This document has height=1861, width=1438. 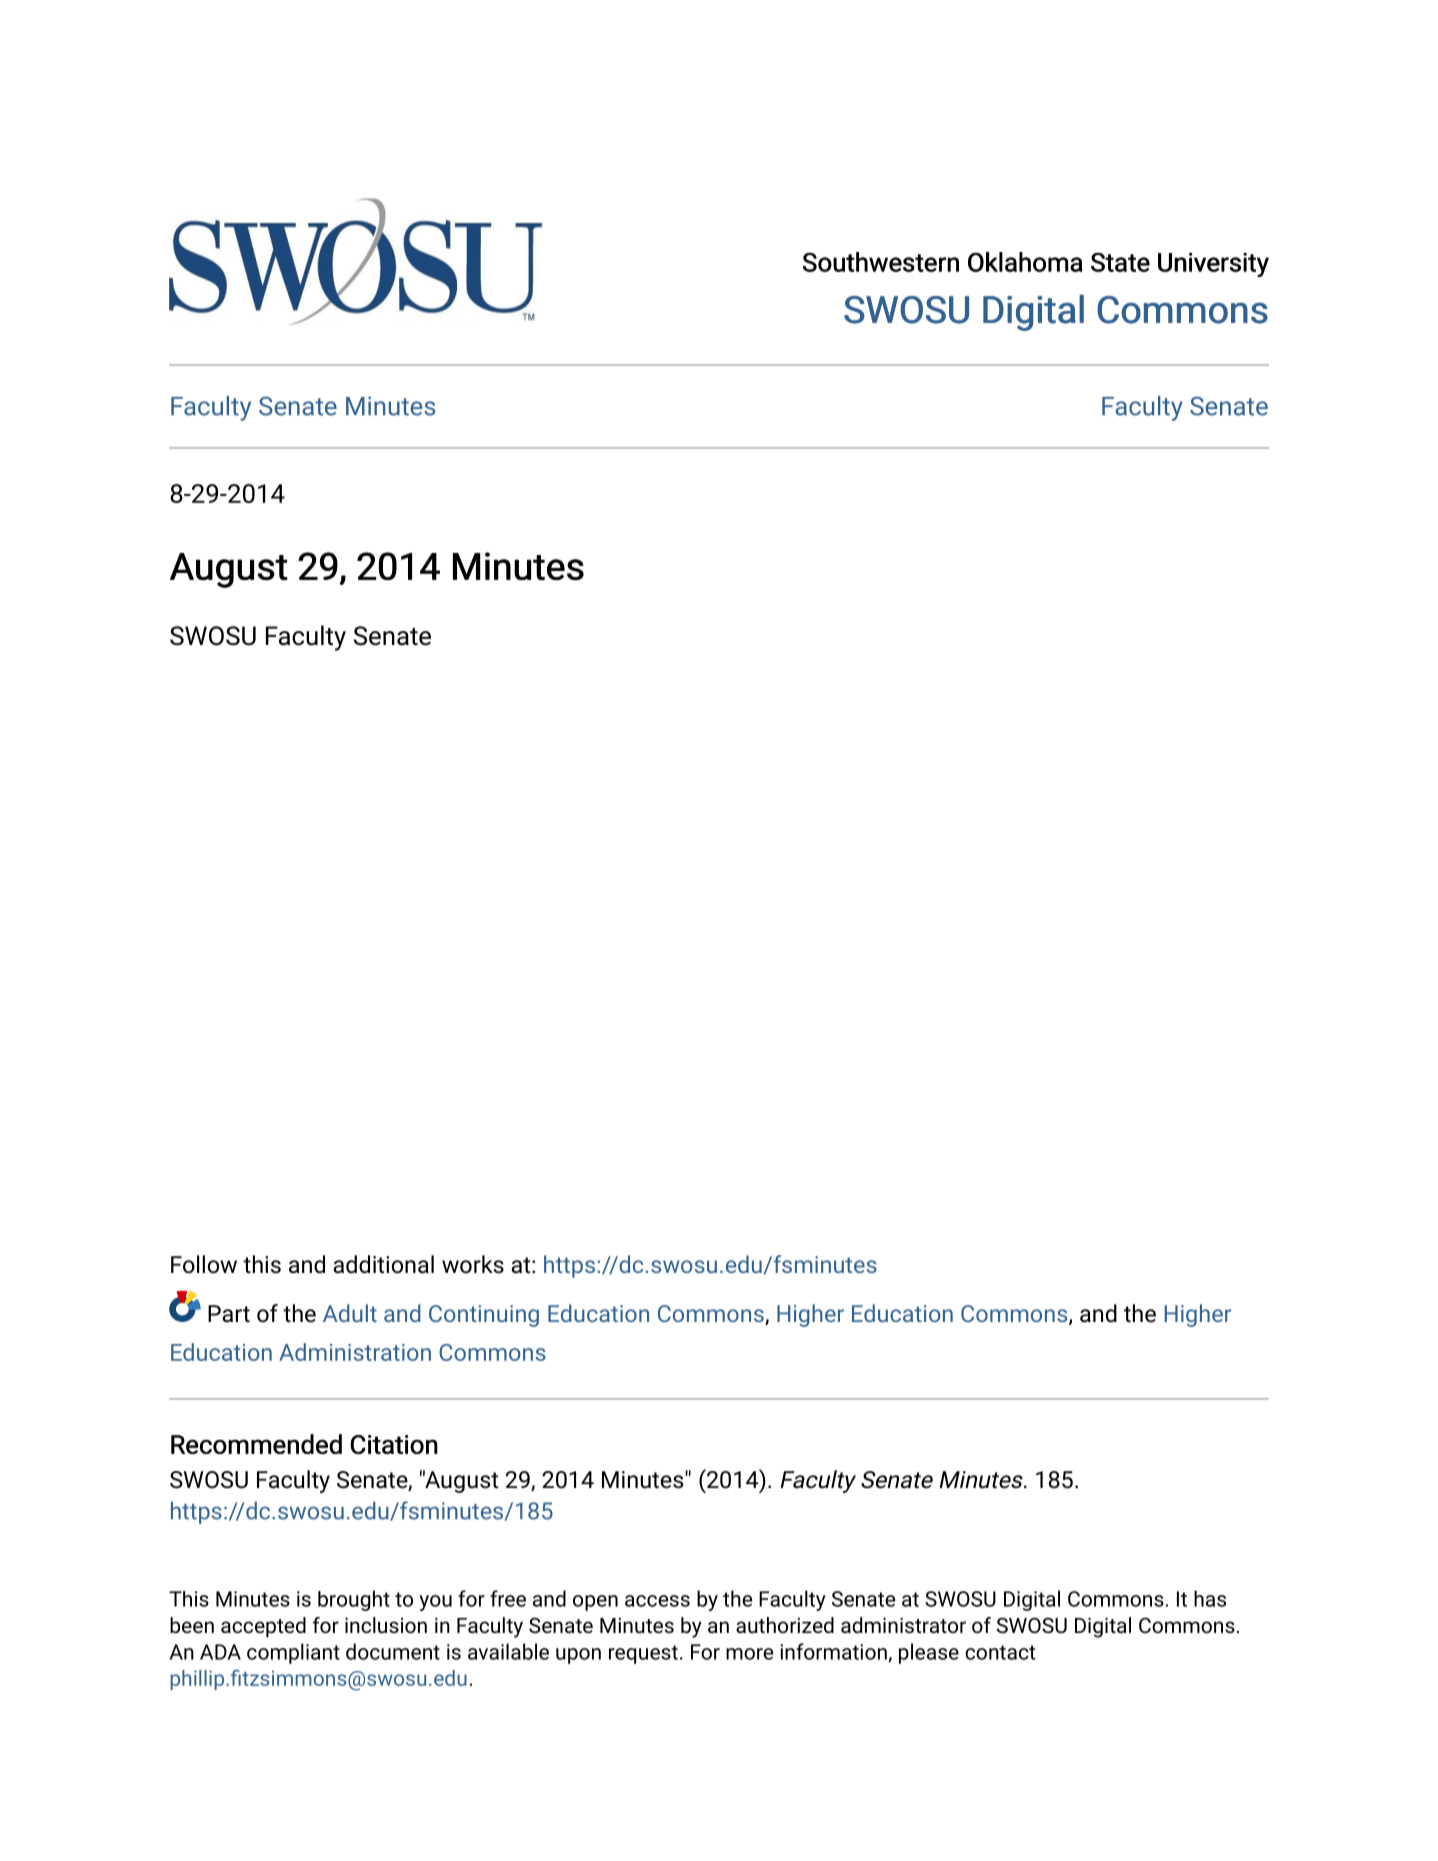 What do you see at coordinates (204, 1264) in the document?
I see `Follow` at bounding box center [204, 1264].
